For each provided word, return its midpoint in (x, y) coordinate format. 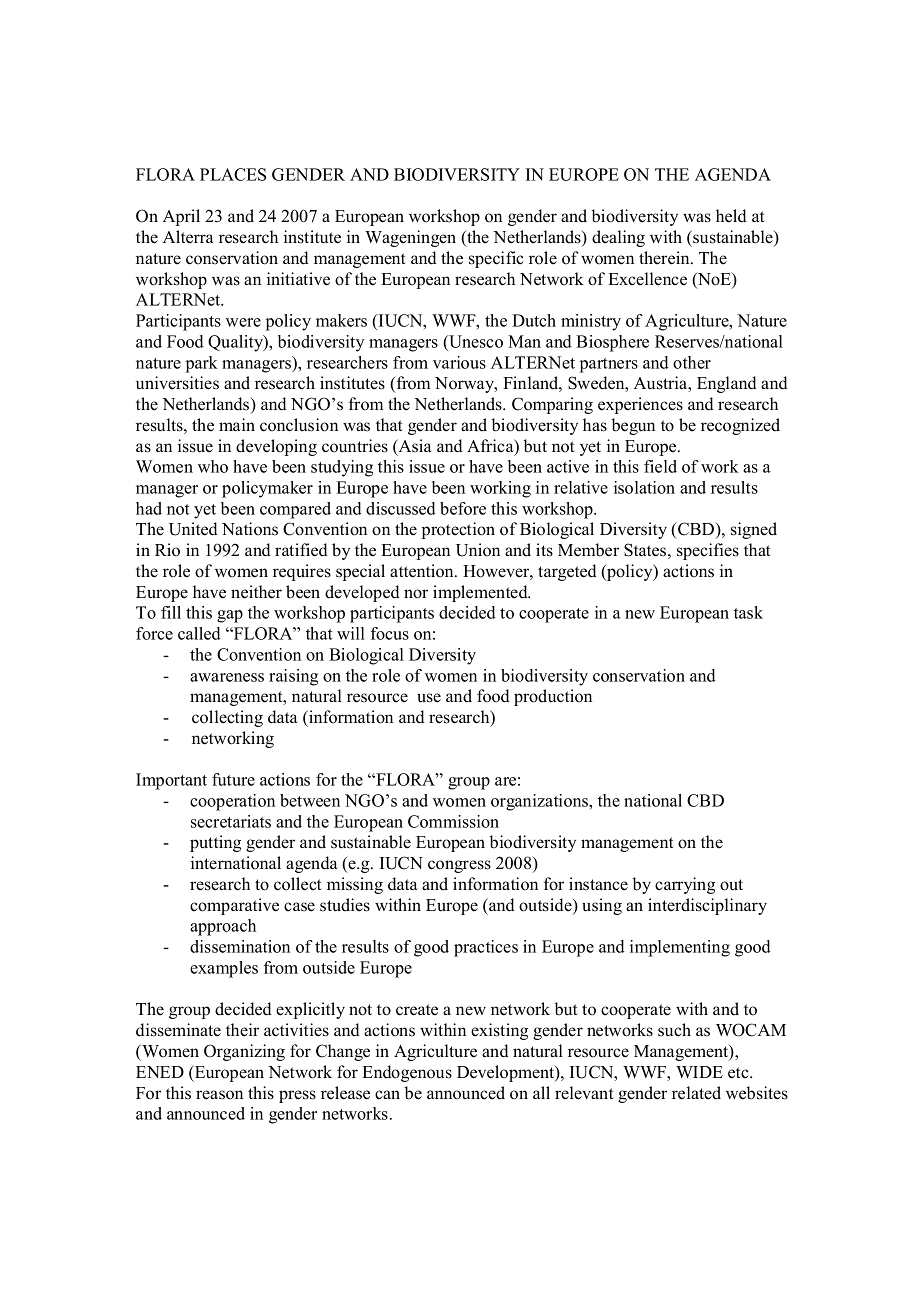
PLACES (233, 174)
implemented (481, 593)
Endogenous (407, 1073)
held (731, 216)
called (199, 633)
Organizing (244, 1052)
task (748, 612)
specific (496, 259)
